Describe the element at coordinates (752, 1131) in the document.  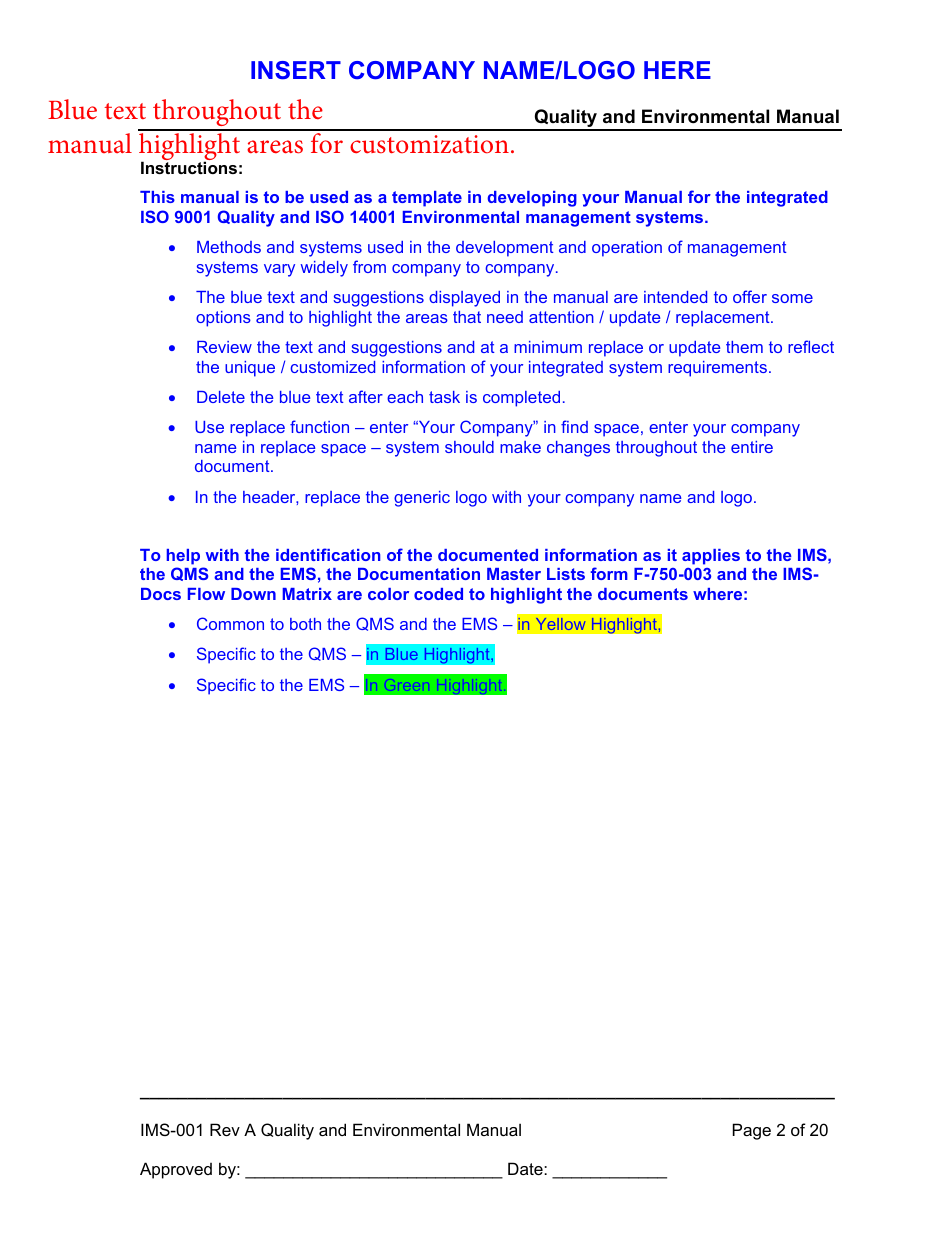
I see `Page` at that location.
